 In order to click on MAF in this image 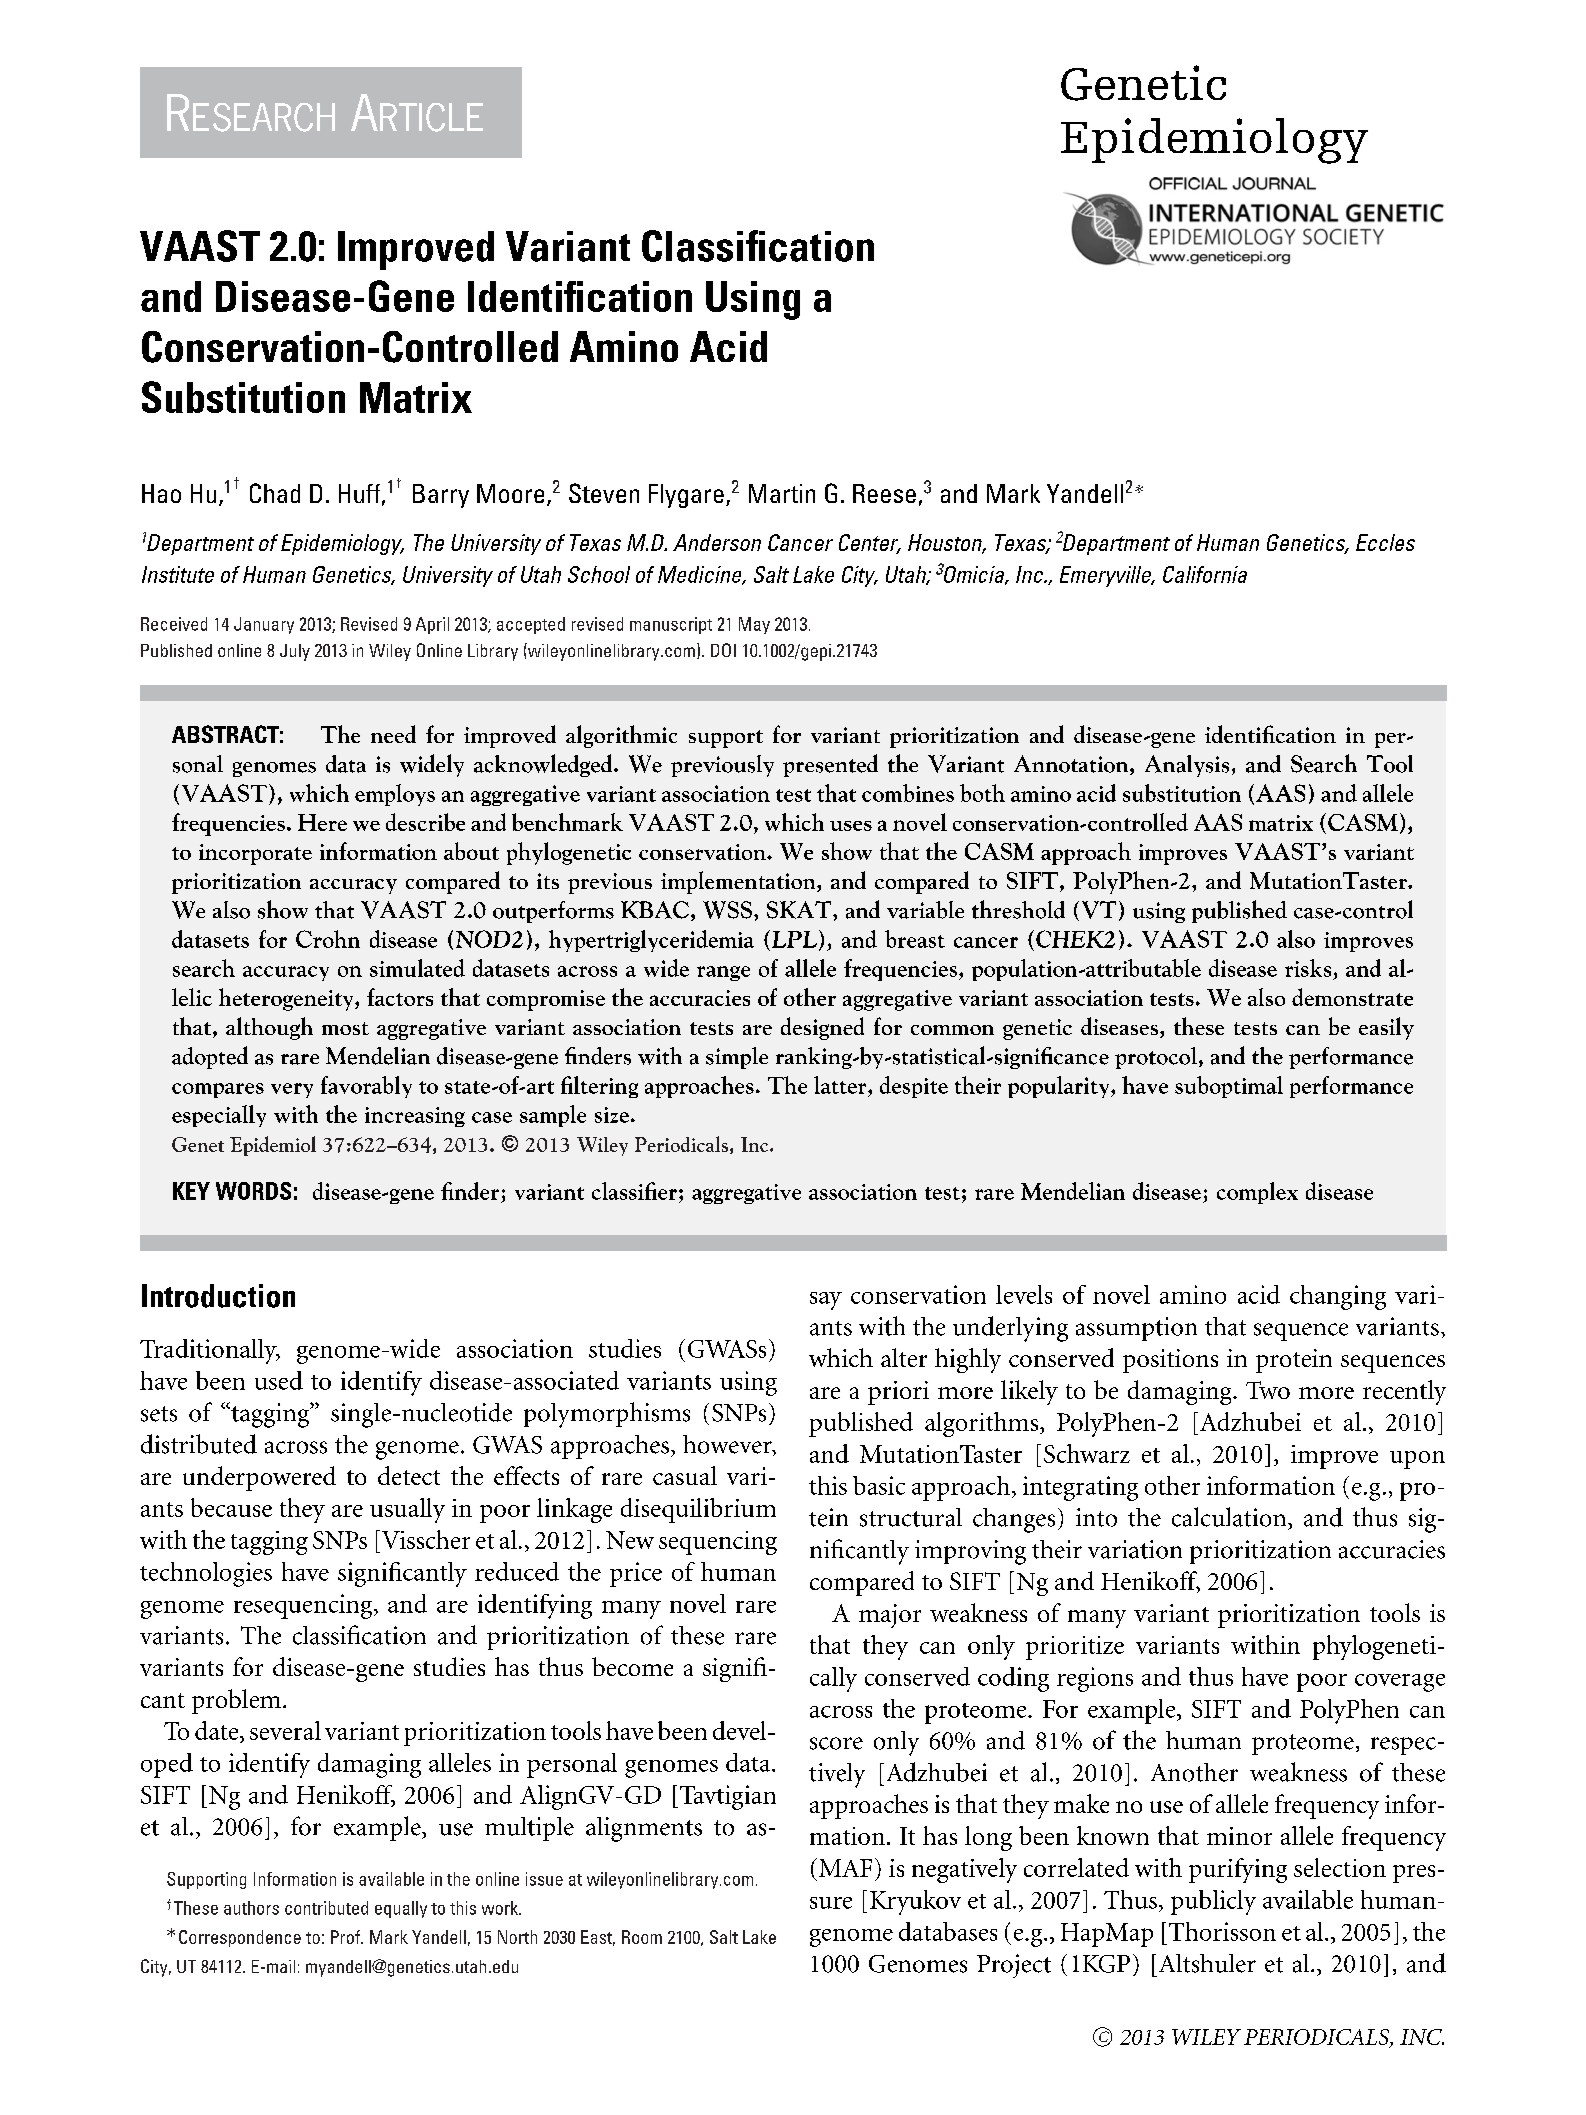, I will do `click(845, 1868)`.
